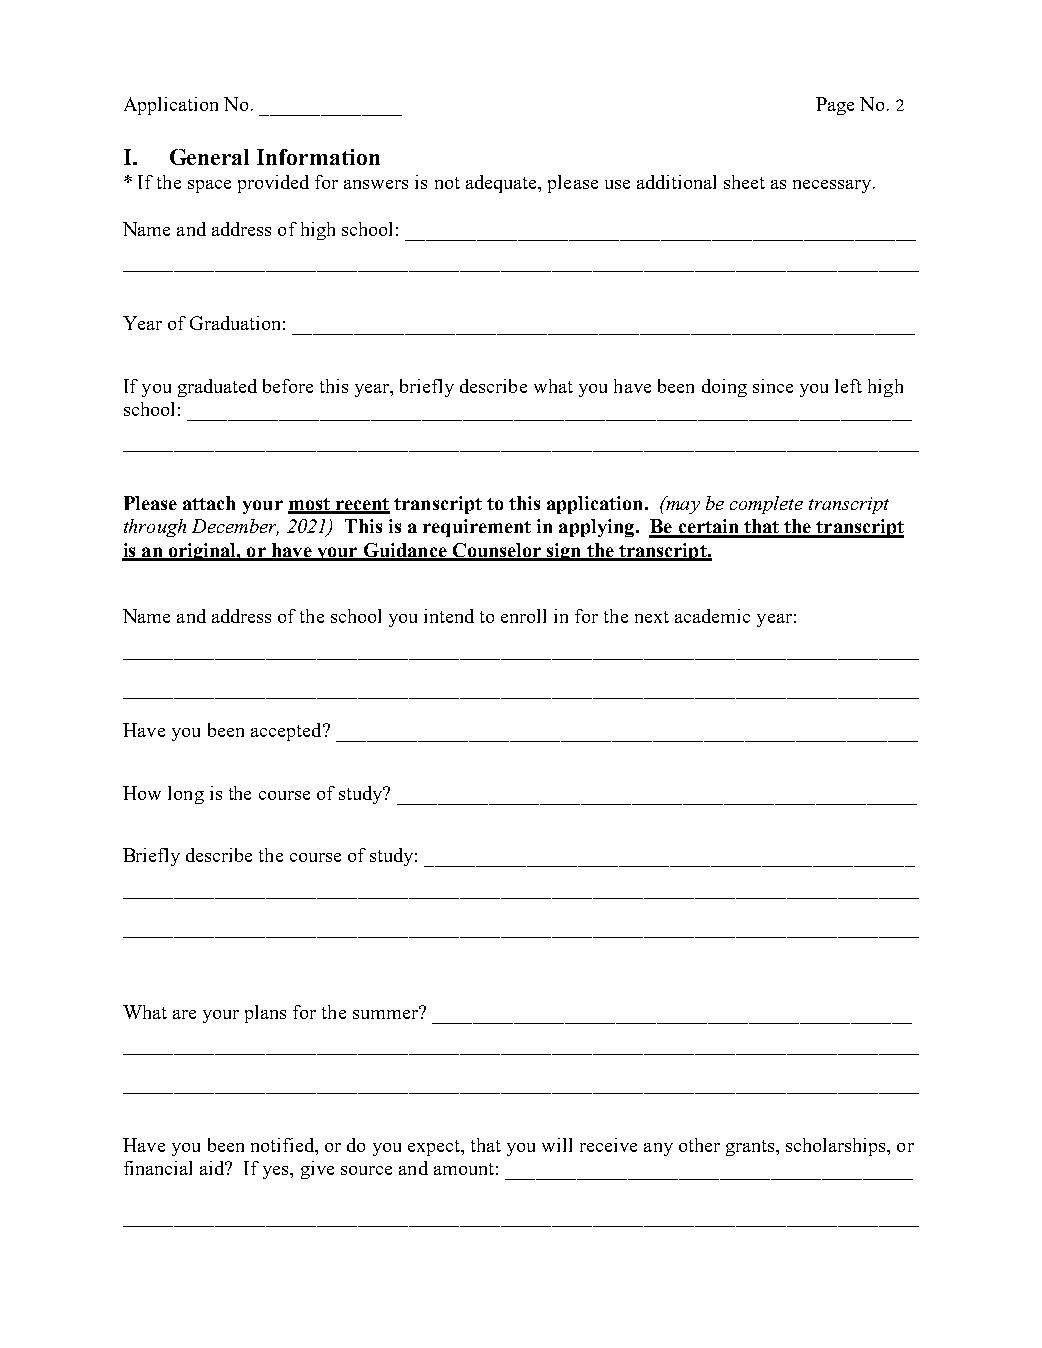  Describe the element at coordinates (209, 157) in the image. I see `General` at that location.
